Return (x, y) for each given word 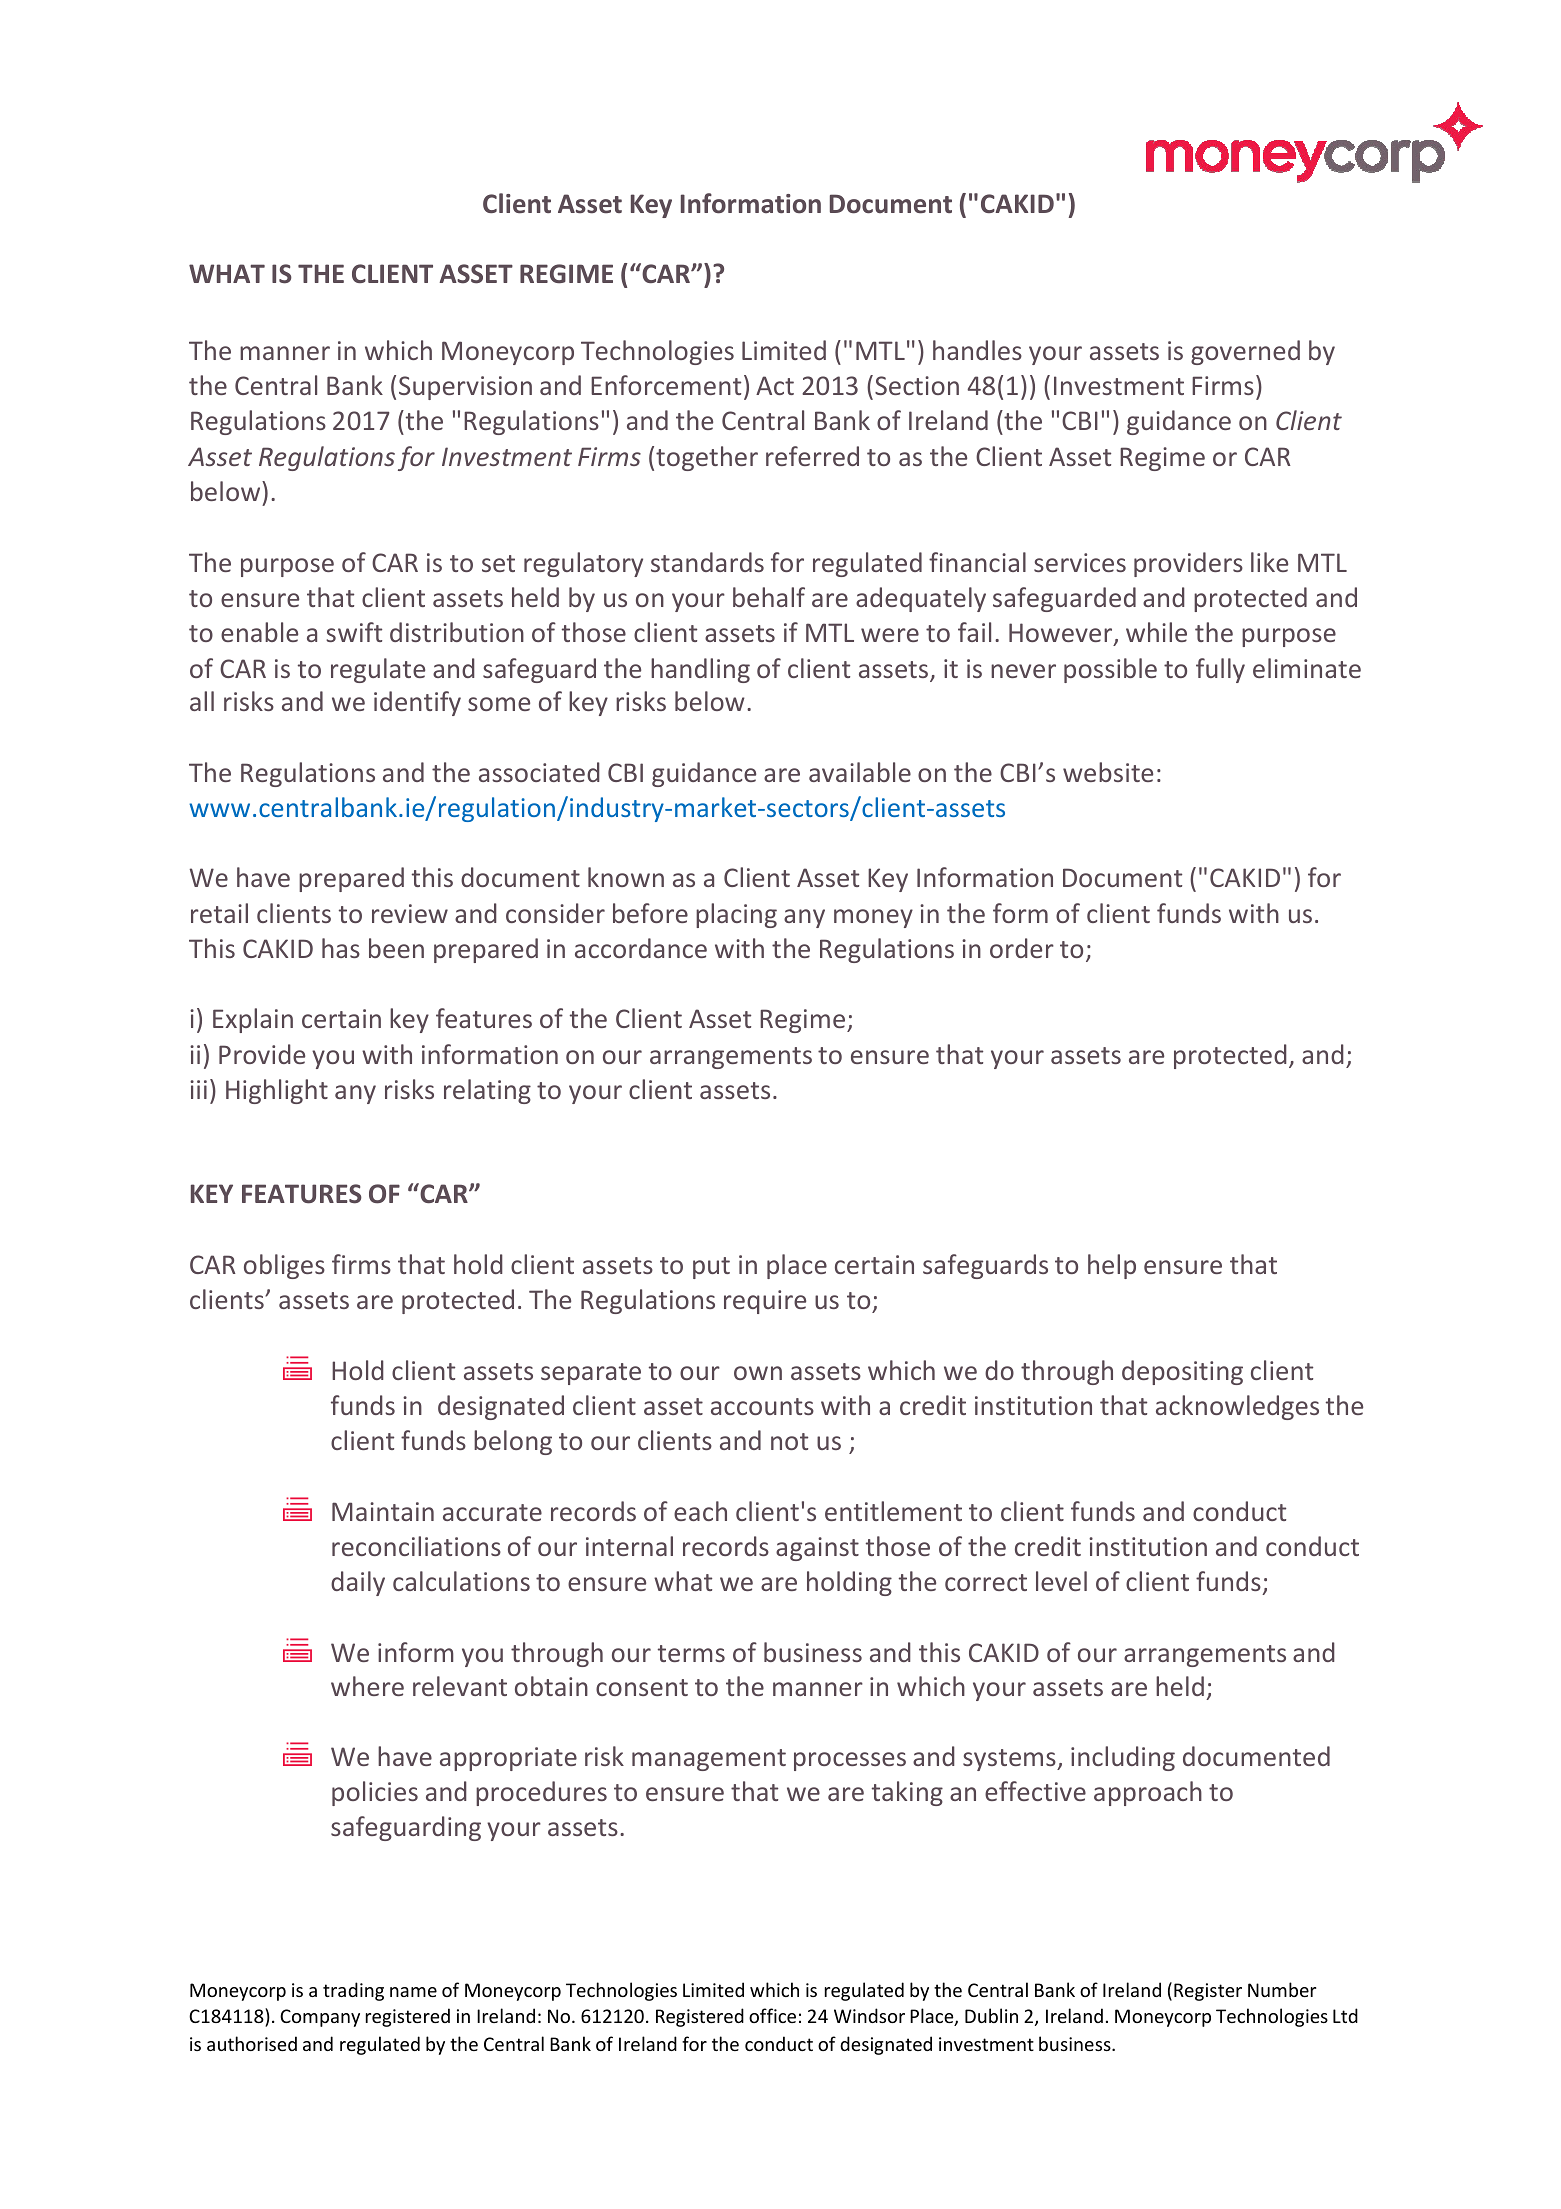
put (711, 1268)
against (817, 1549)
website (1108, 772)
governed (1245, 352)
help (1112, 1266)
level (1061, 1581)
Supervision (465, 388)
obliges (284, 1266)
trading (353, 1991)
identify (417, 703)
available (860, 772)
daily (358, 1583)
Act (775, 385)
